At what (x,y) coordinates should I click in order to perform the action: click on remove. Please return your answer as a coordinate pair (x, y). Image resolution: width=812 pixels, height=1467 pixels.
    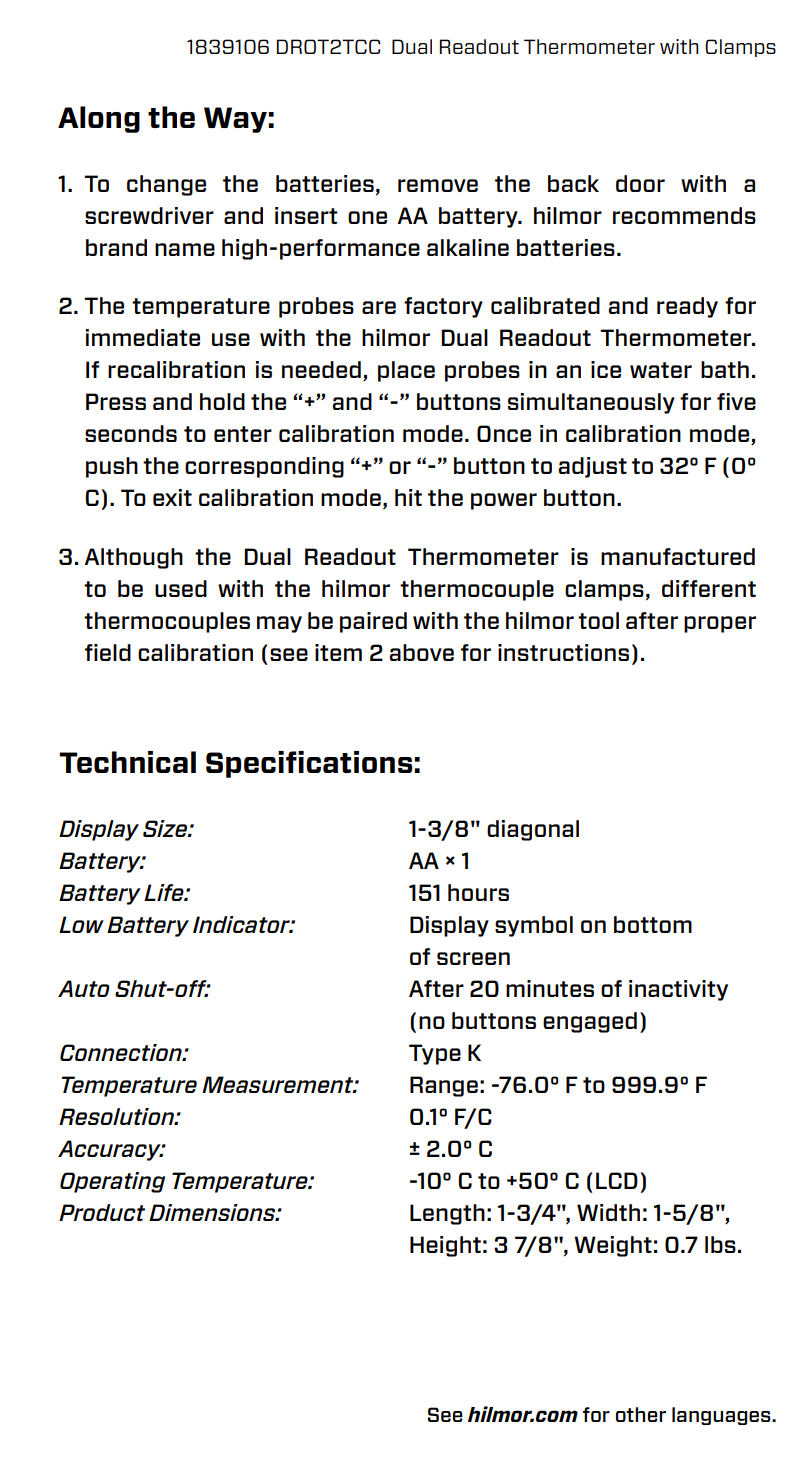
    Looking at the image, I should click on (438, 185).
